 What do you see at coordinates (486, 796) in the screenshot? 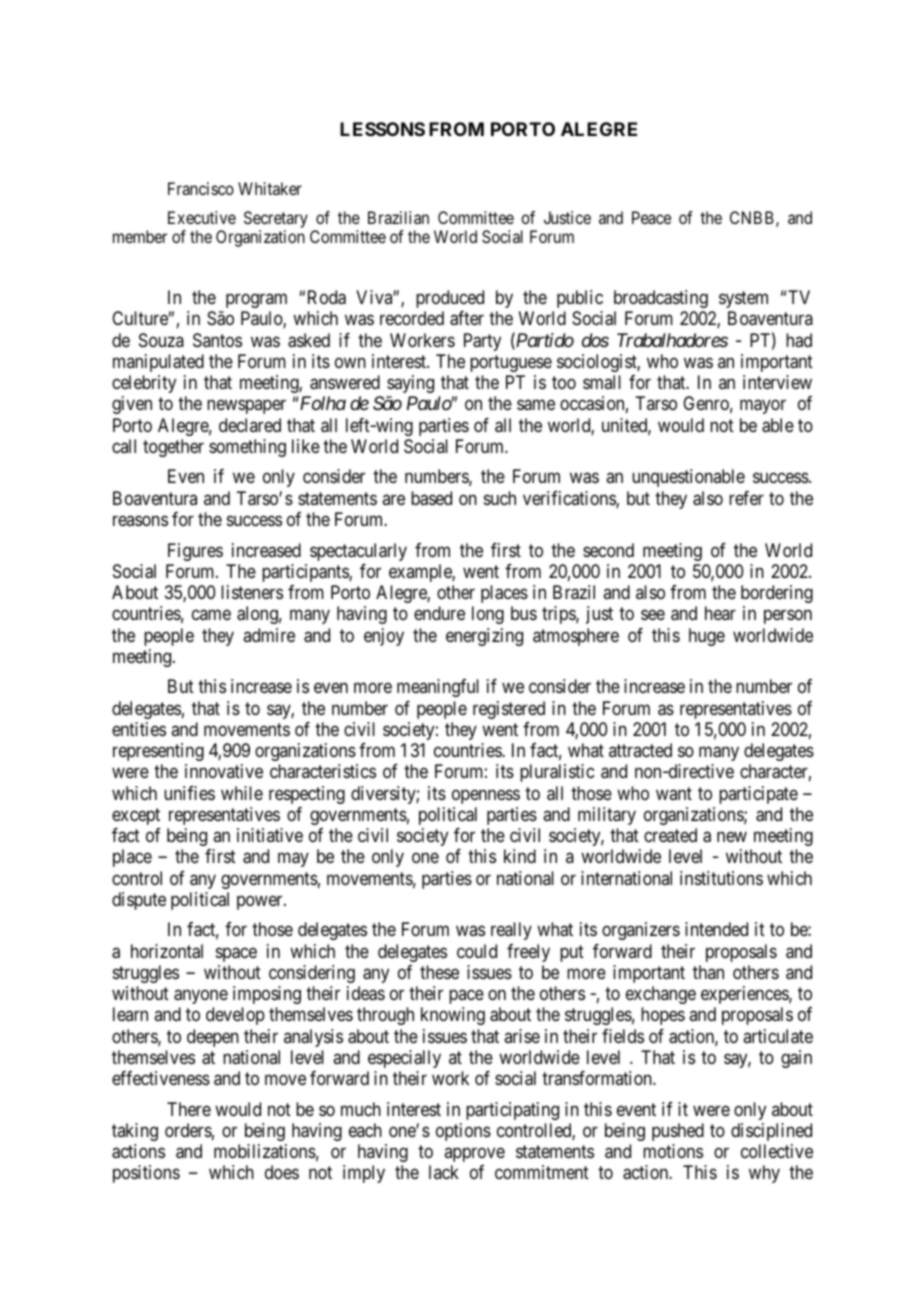
I see `openness` at bounding box center [486, 796].
